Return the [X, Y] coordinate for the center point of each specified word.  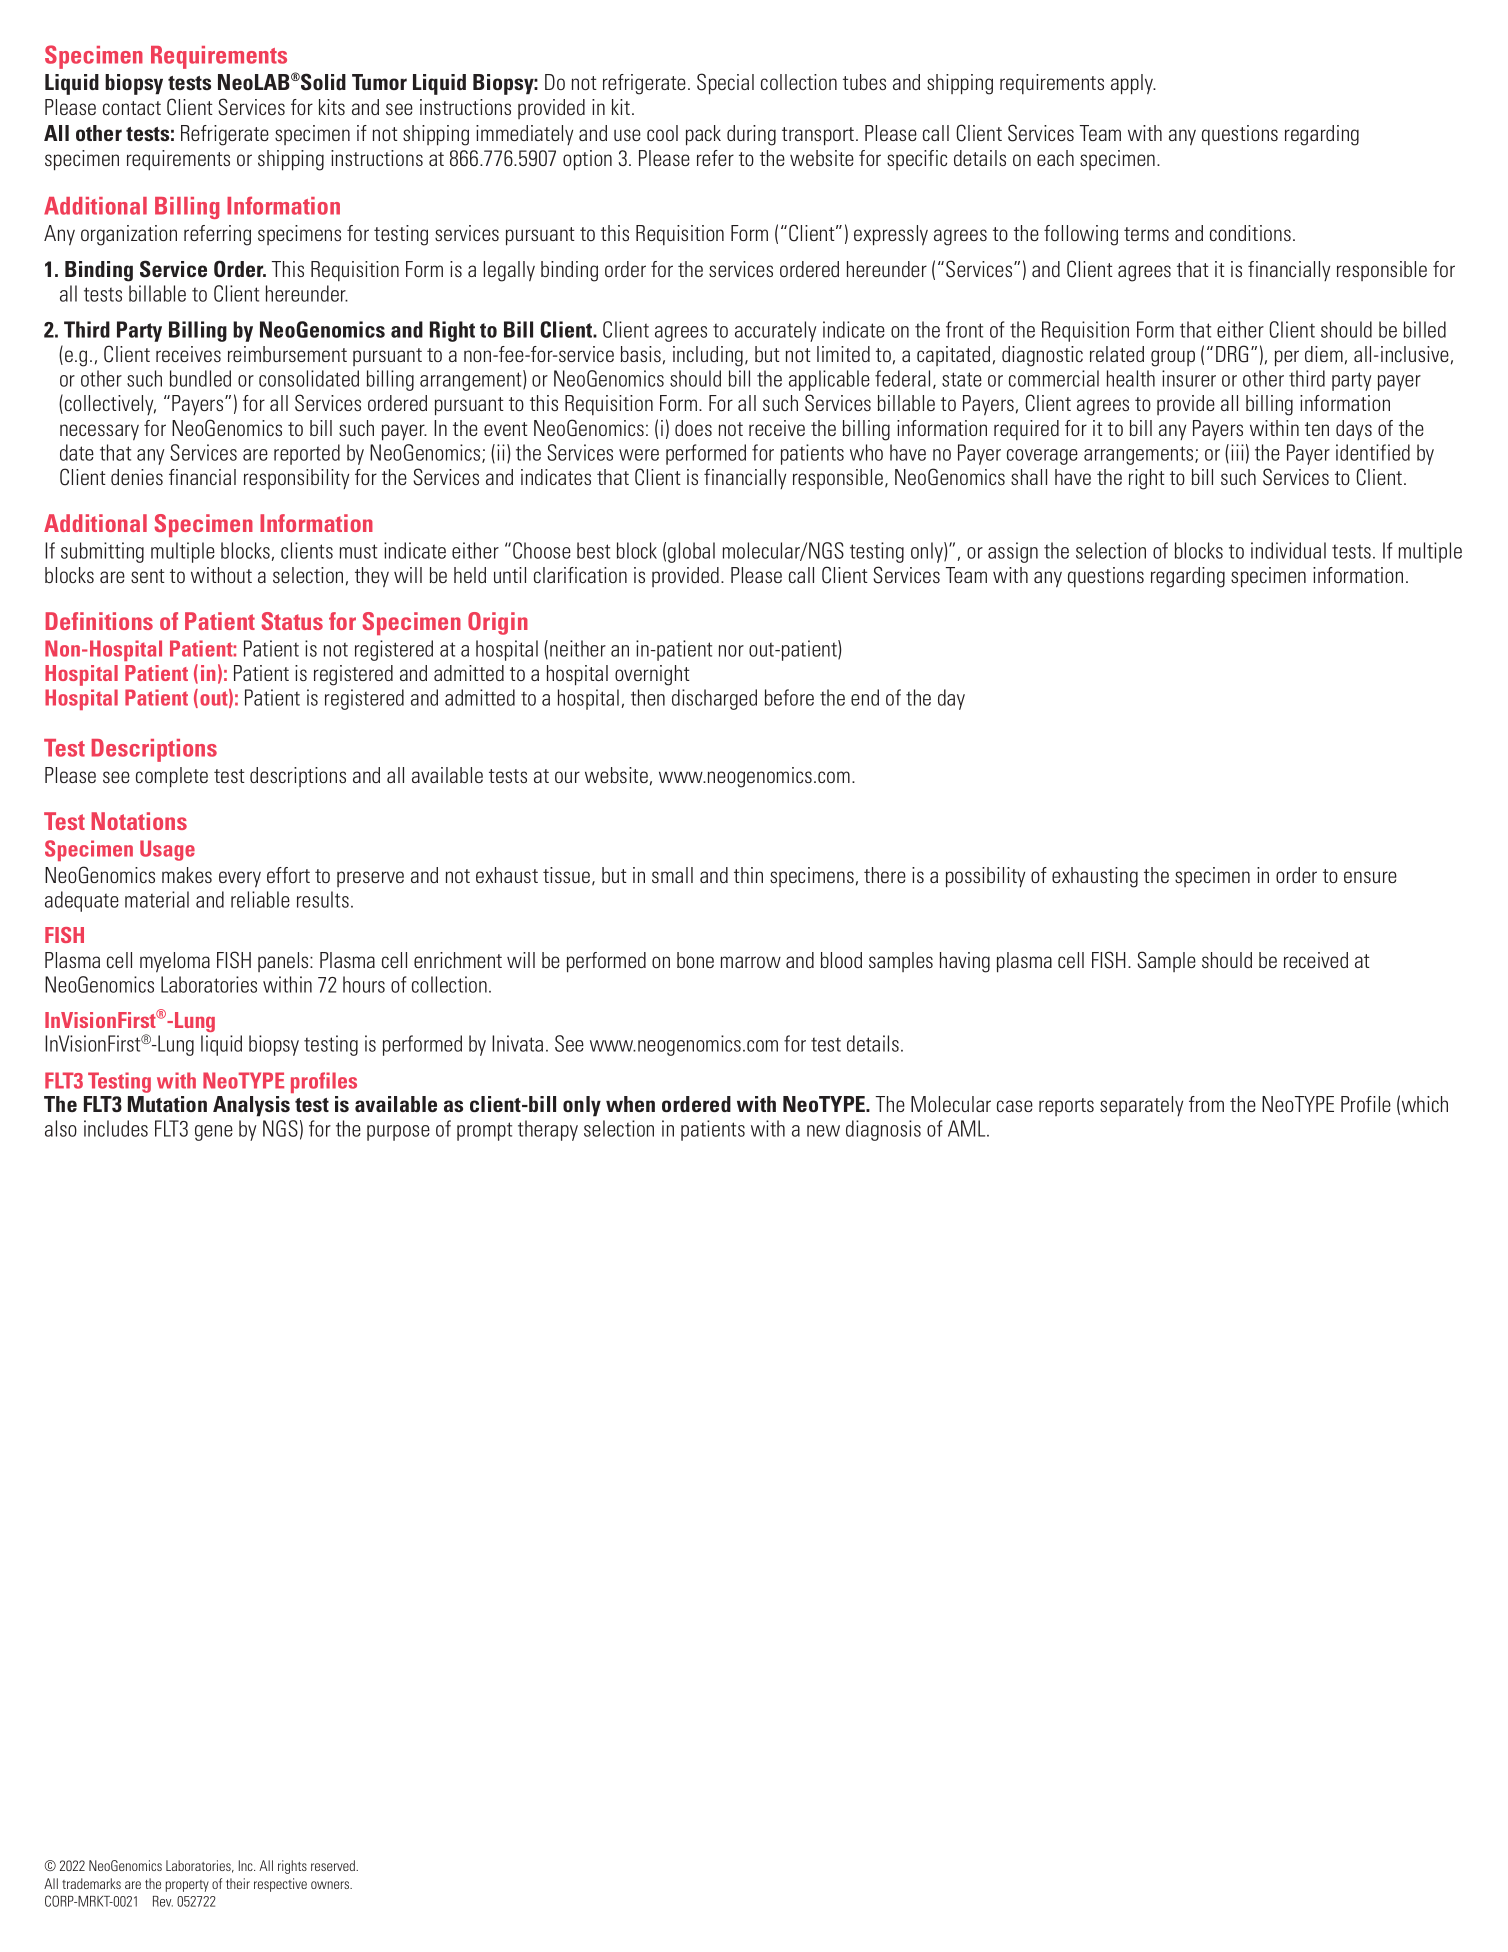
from [1206, 1104]
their [238, 1883]
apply [1133, 84]
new [823, 1131]
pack [703, 135]
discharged [714, 699]
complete [172, 777]
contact [132, 108]
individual [1288, 550]
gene [214, 1133]
